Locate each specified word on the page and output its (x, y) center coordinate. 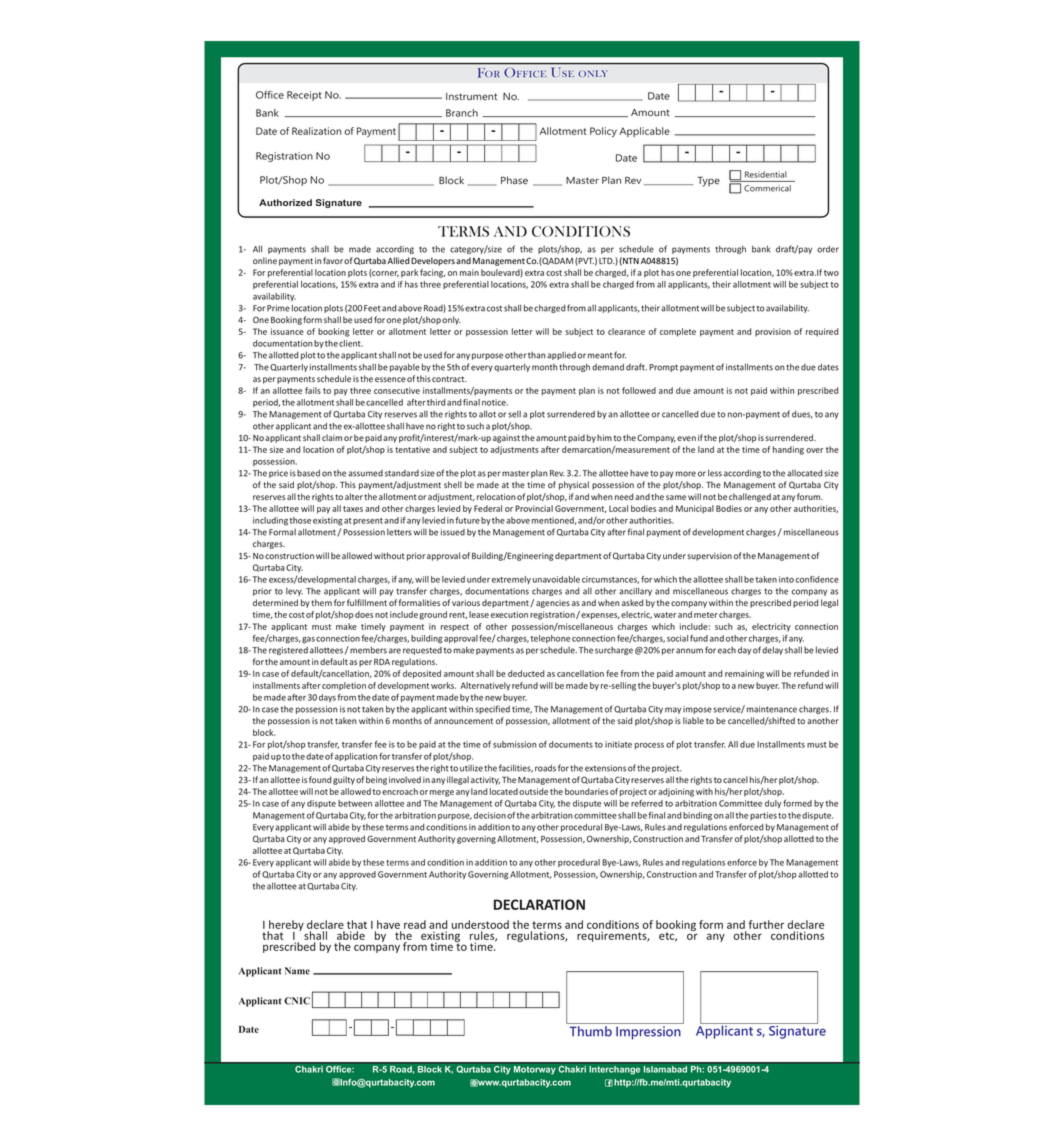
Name (297, 971)
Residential (766, 174)
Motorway (535, 1070)
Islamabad (665, 1069)
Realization (316, 131)
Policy (603, 132)
